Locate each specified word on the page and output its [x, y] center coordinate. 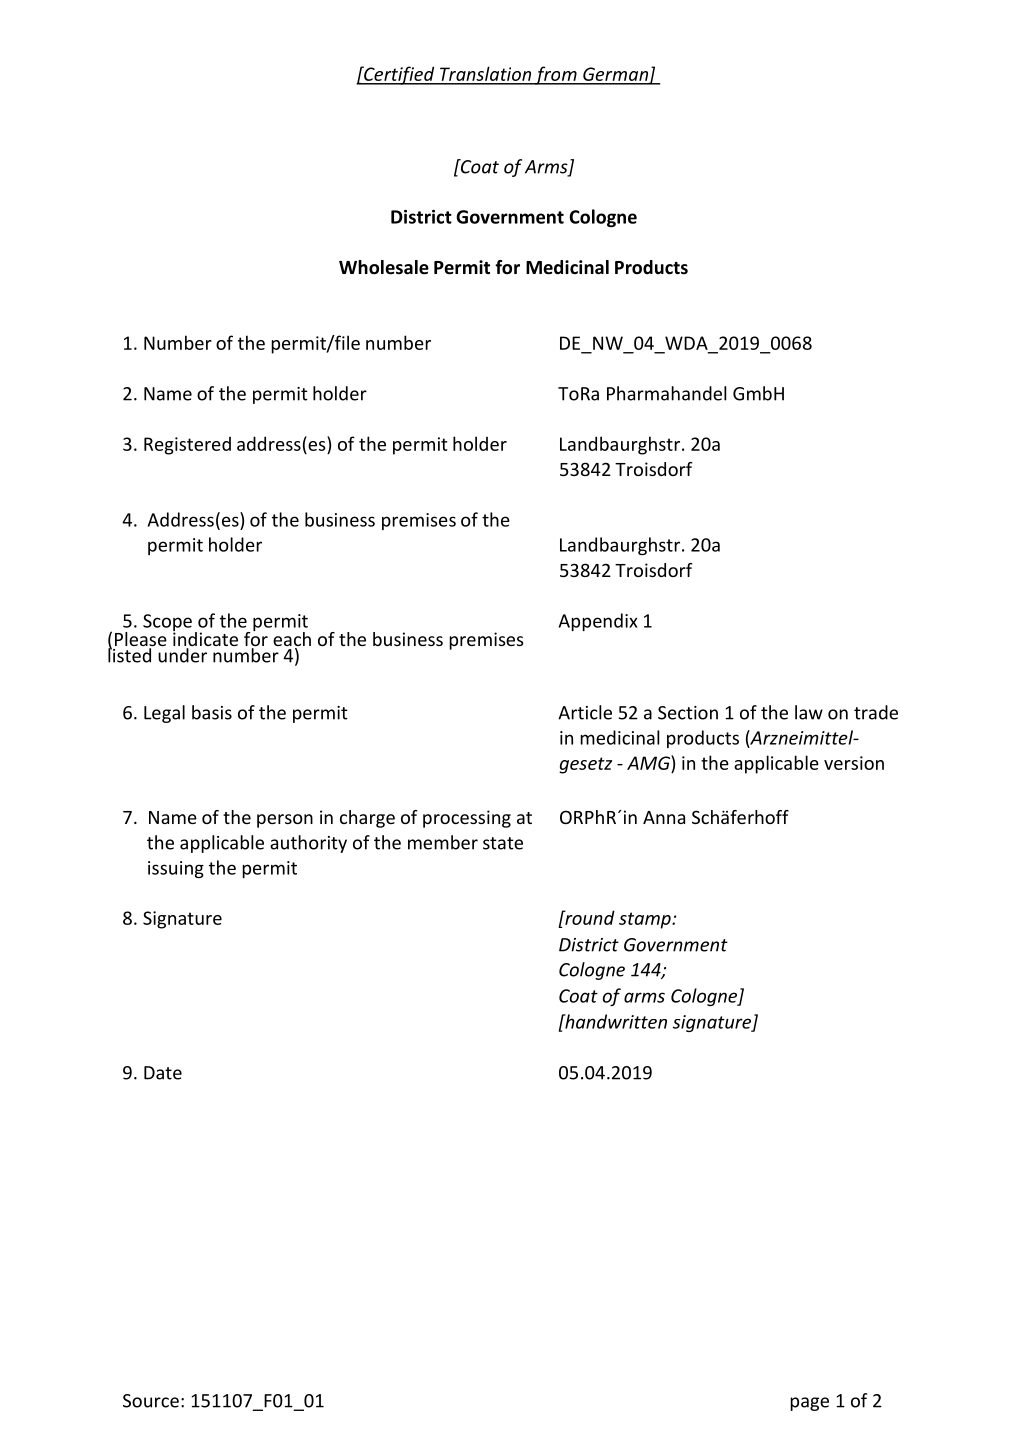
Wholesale [384, 267]
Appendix [598, 622]
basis [212, 712]
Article [585, 712]
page [809, 1404]
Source [151, 1401]
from [556, 75]
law [809, 712]
